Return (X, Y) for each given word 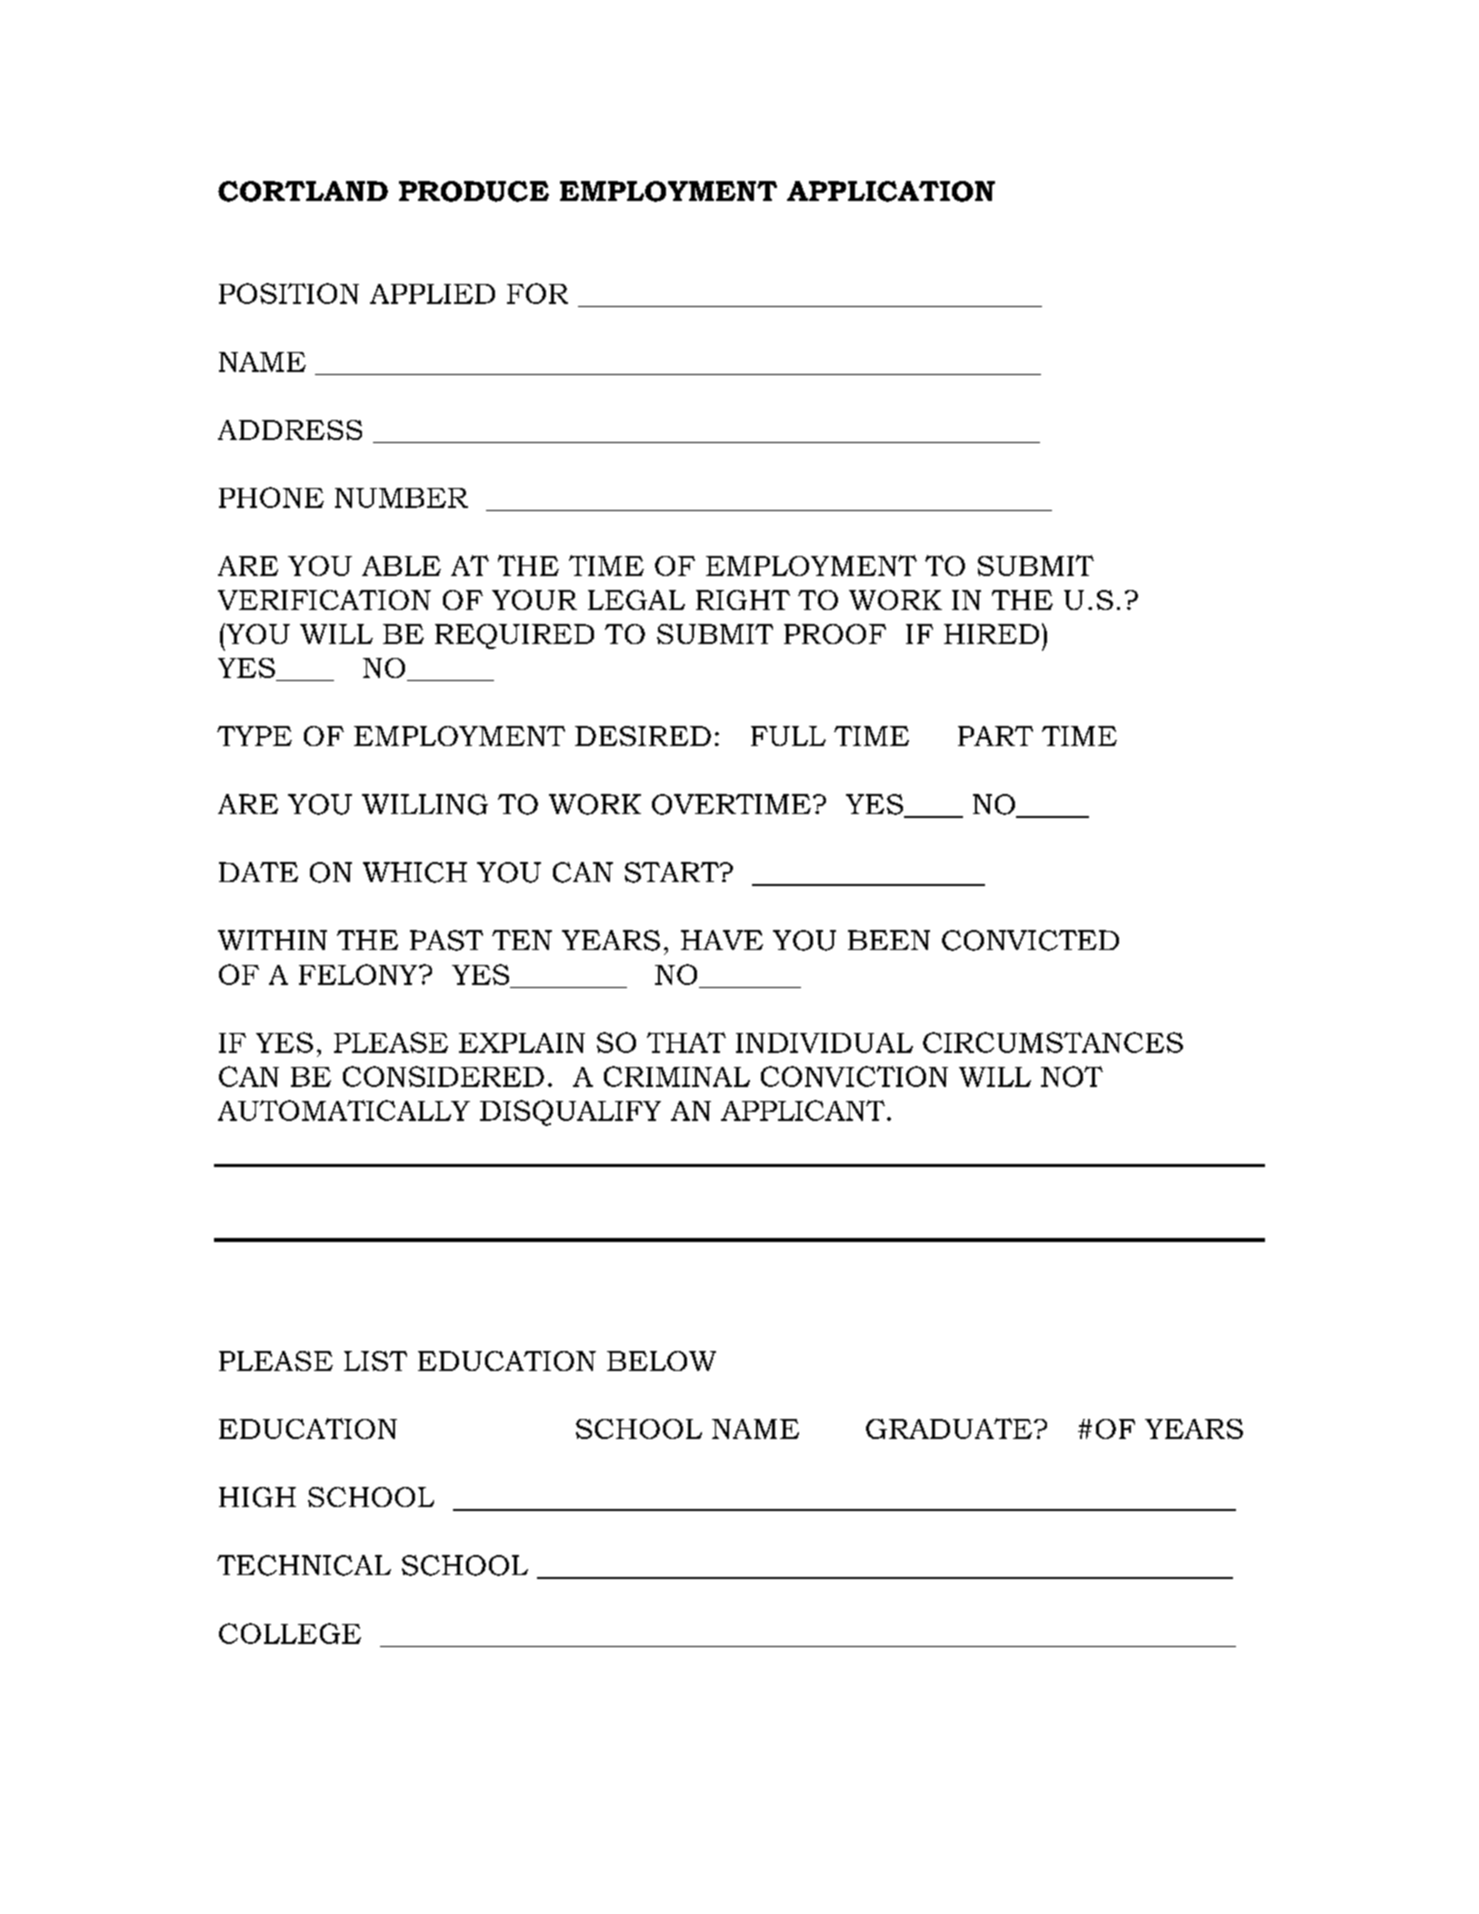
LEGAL (636, 600)
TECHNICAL (304, 1565)
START (673, 872)
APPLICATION (891, 191)
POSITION (289, 293)
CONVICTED (1030, 940)
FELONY (359, 974)
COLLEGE (290, 1633)
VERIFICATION (324, 600)
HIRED (991, 634)
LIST (375, 1361)
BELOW (661, 1361)
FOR (537, 293)
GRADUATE (950, 1428)
